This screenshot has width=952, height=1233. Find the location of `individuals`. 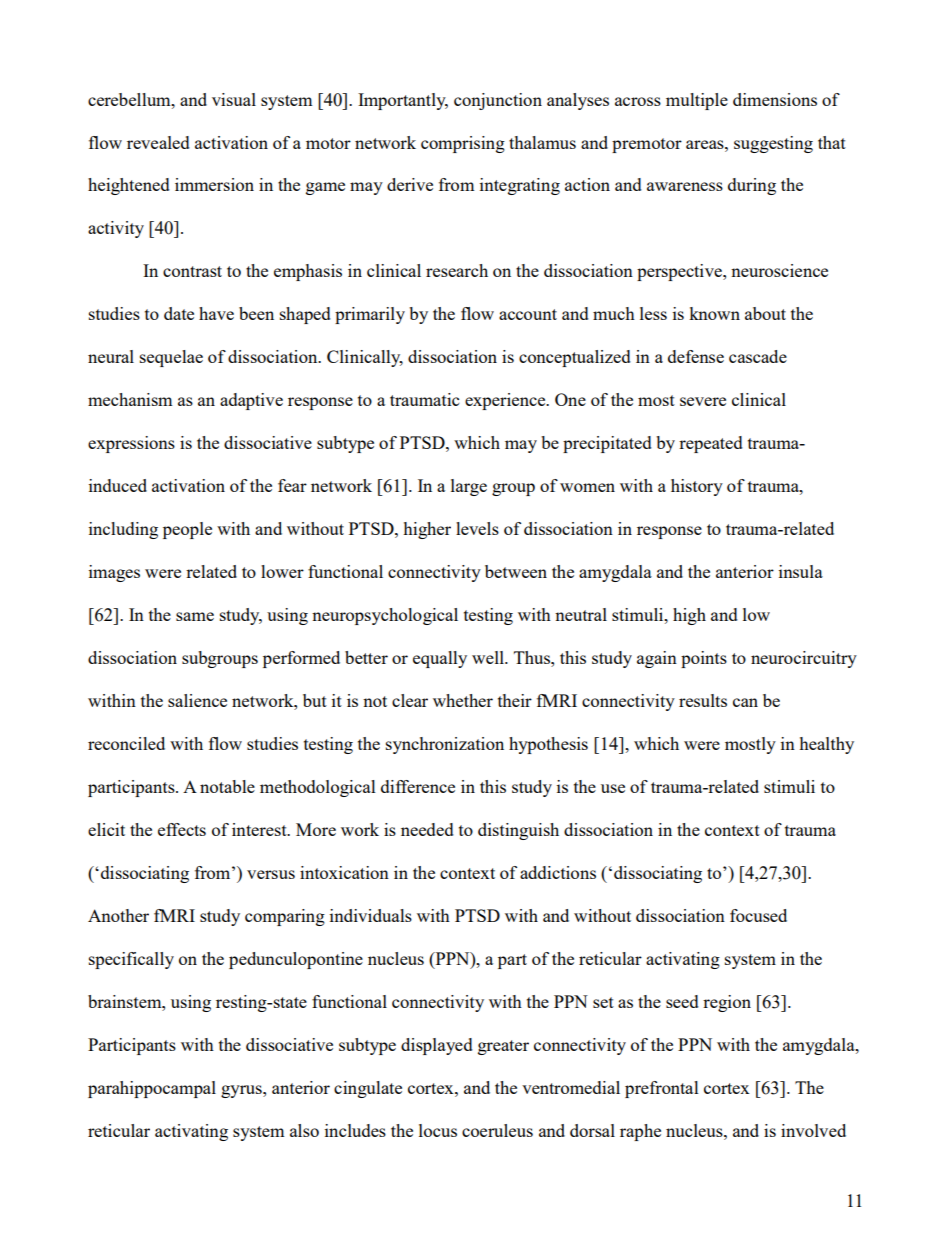

individuals is located at coordinates (371, 915).
